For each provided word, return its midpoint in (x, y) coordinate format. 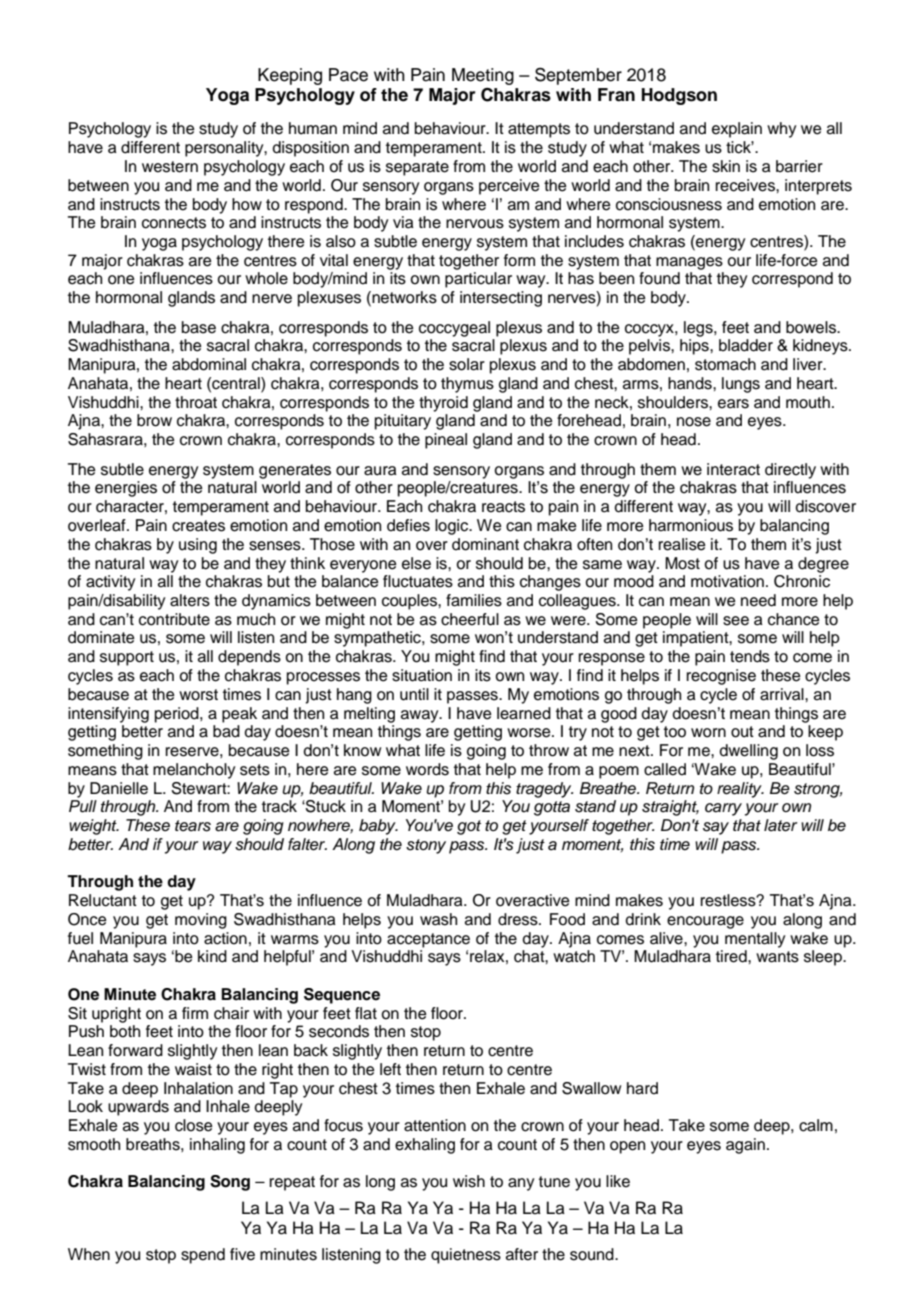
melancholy (194, 771)
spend (203, 1256)
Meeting (483, 76)
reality (740, 790)
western (170, 167)
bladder (746, 345)
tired (732, 956)
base (199, 327)
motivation (727, 581)
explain (737, 130)
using (198, 546)
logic (453, 527)
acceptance (428, 940)
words (427, 769)
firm (195, 1013)
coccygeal (454, 329)
